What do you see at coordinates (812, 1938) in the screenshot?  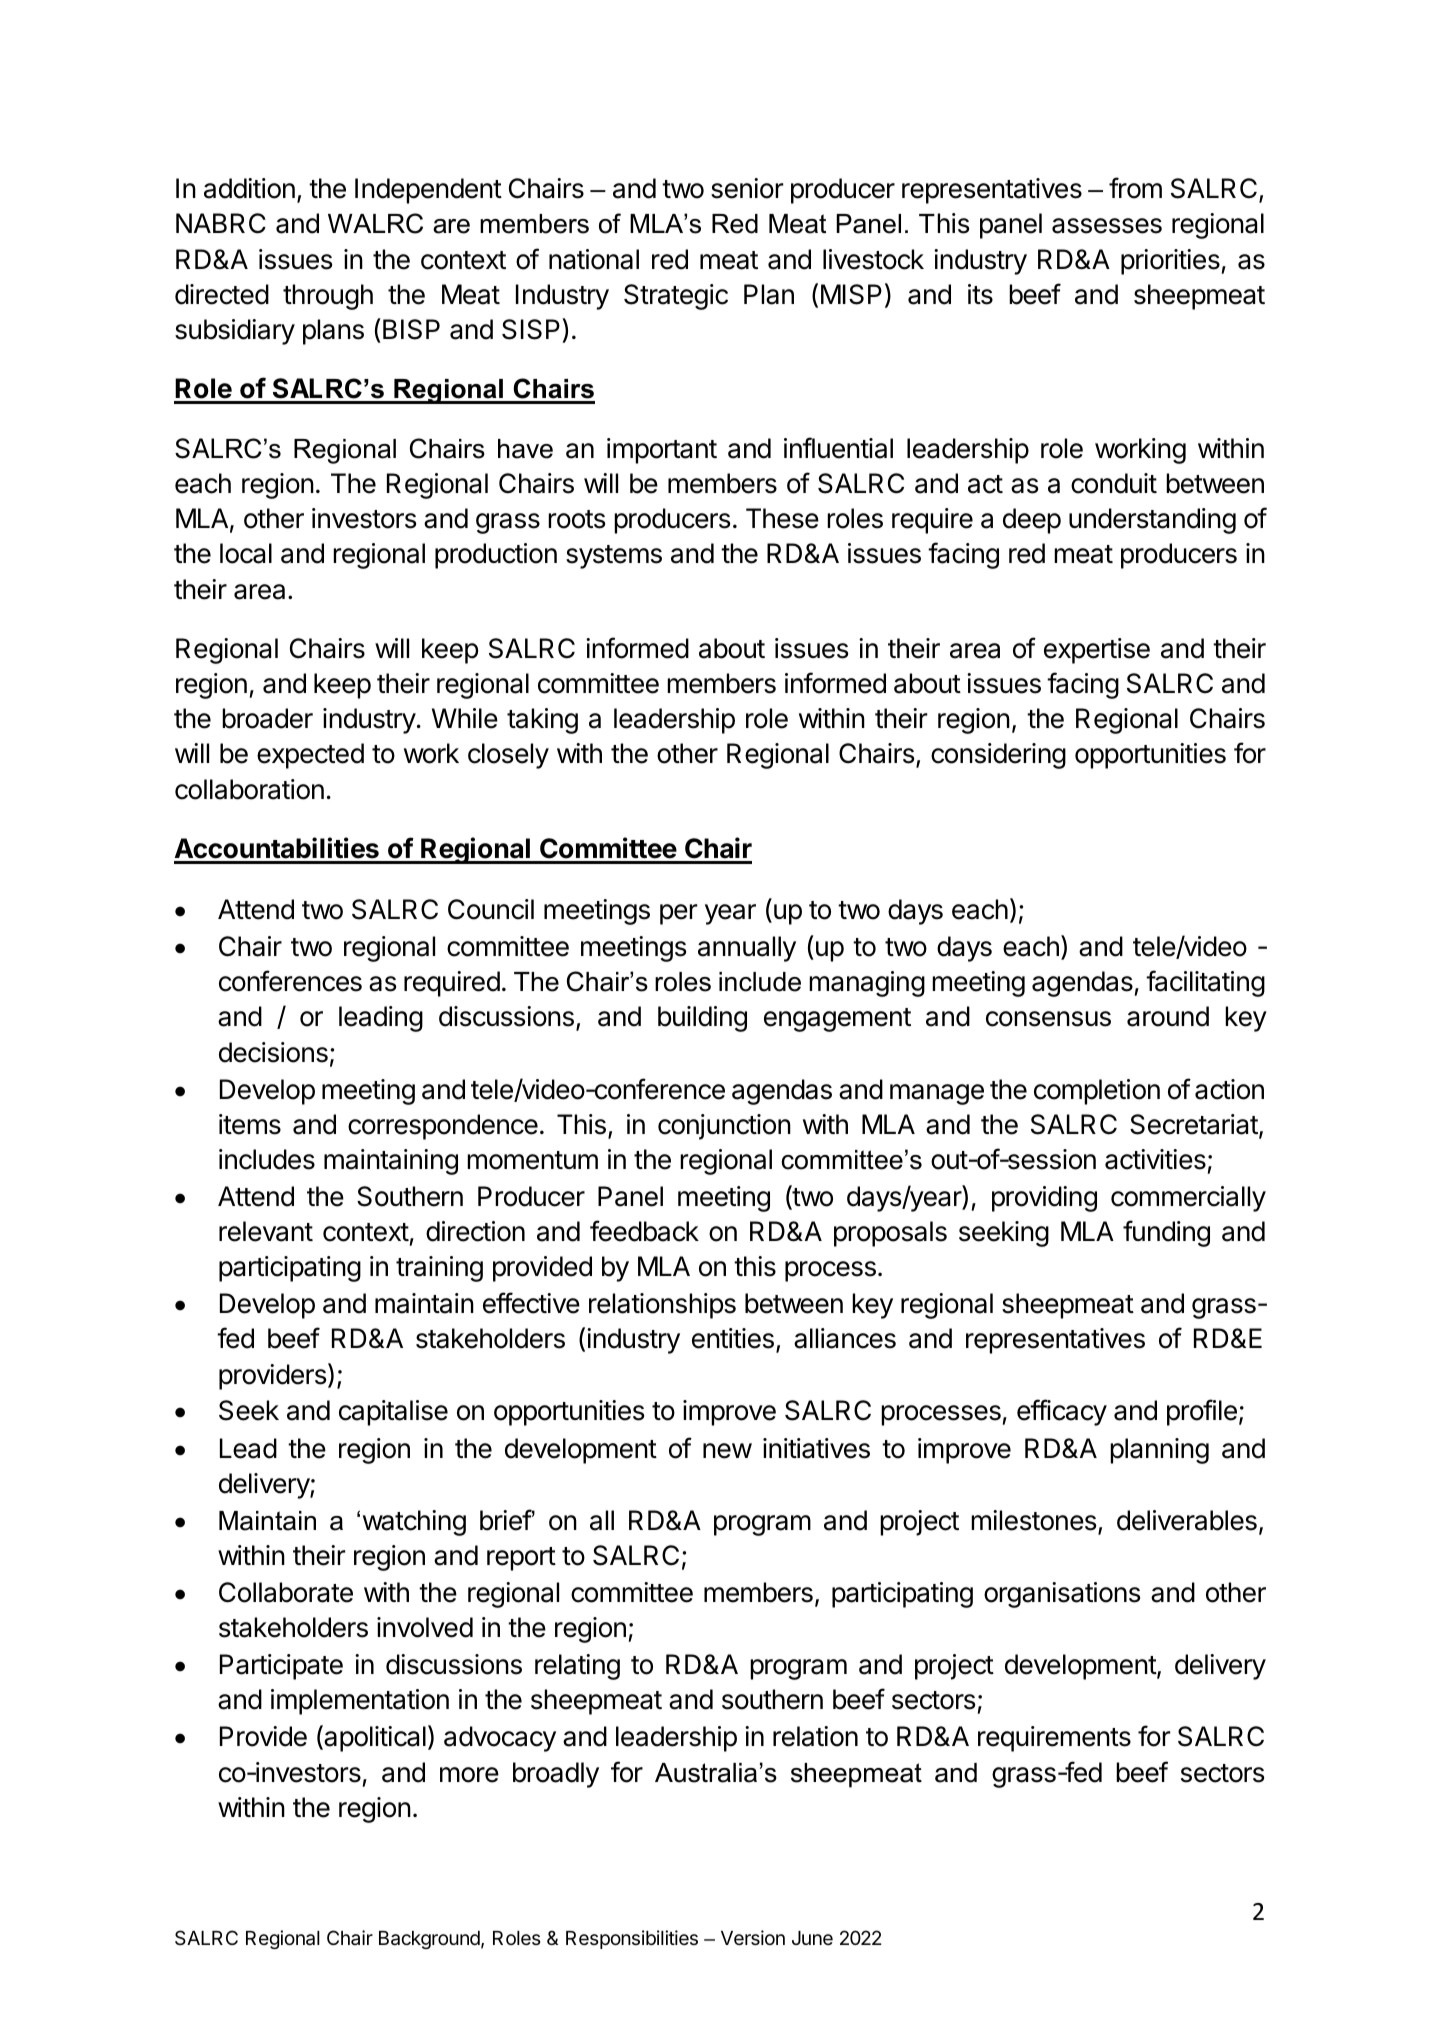 I see `June` at bounding box center [812, 1938].
